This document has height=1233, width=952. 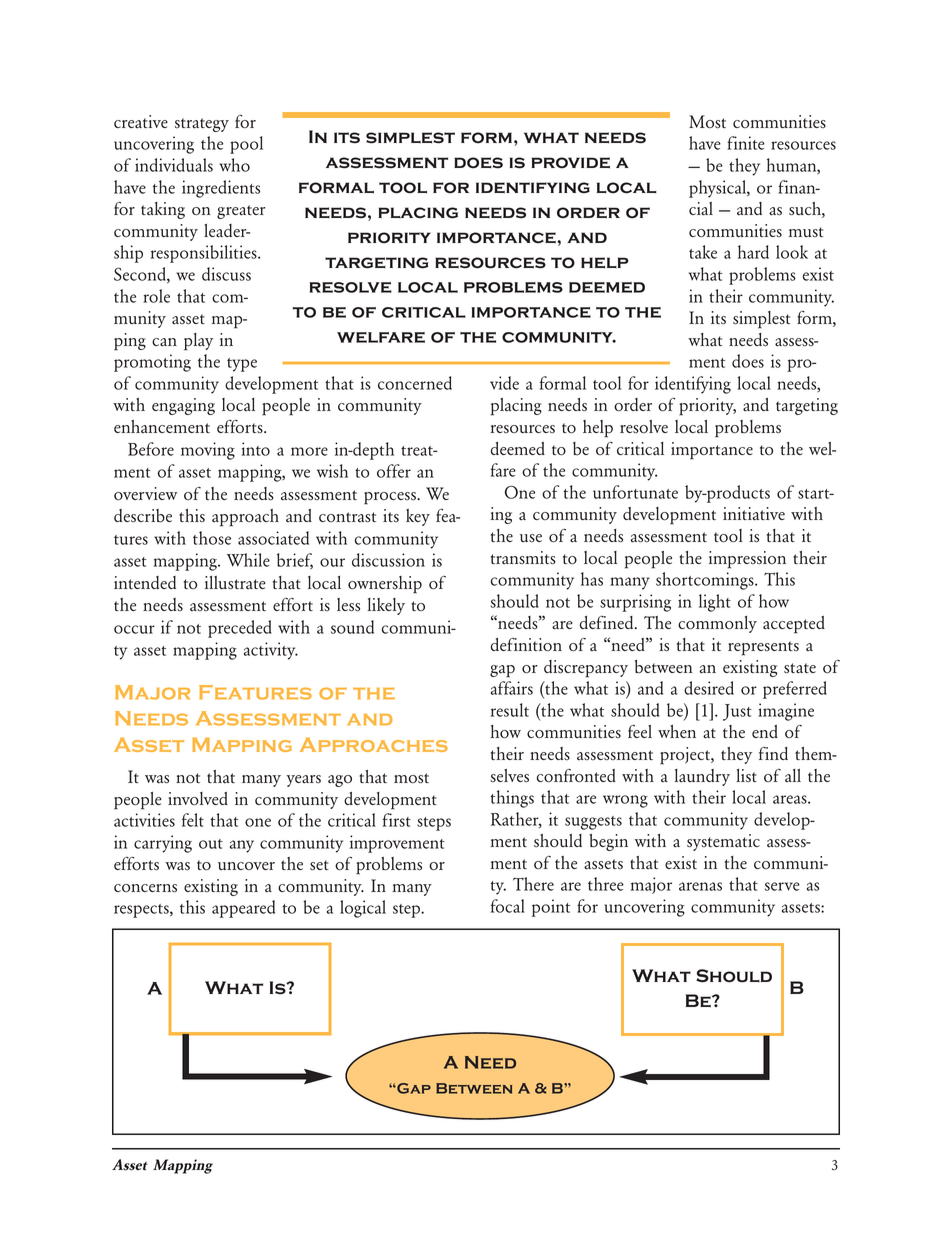 I want to click on result, so click(x=509, y=710).
